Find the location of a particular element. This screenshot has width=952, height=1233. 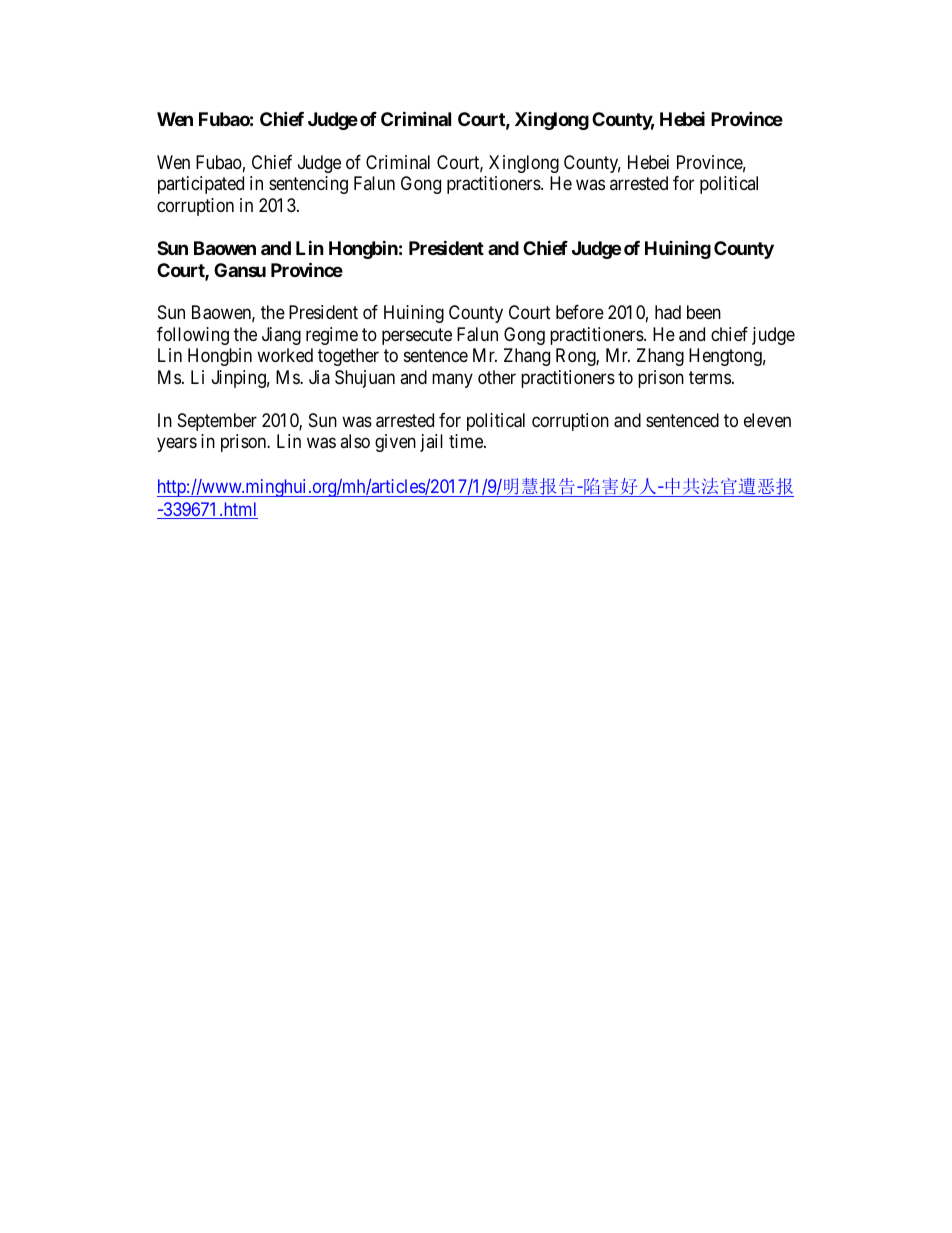

time is located at coordinates (467, 441).
